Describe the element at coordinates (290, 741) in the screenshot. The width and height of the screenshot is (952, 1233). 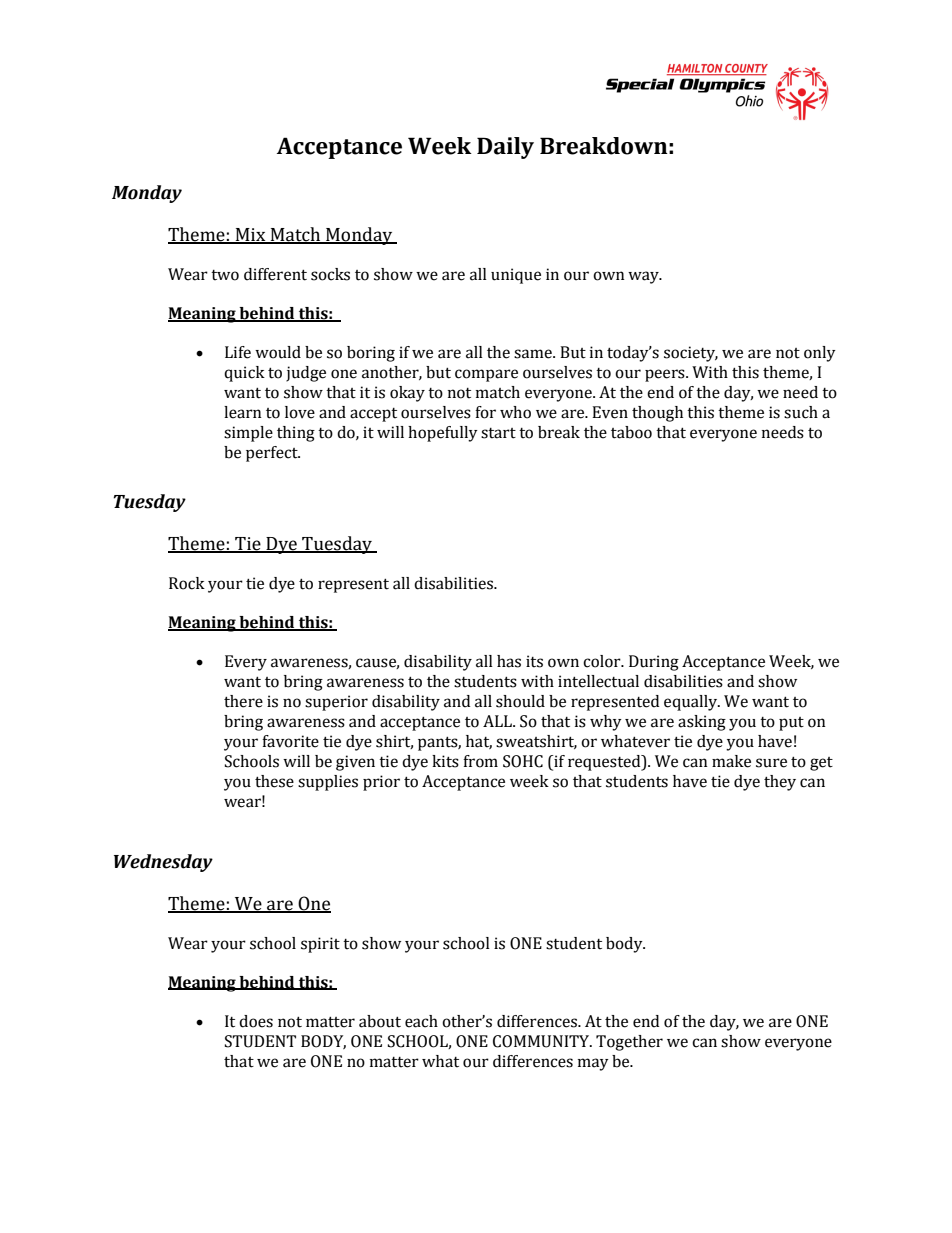
I see `favorite` at that location.
